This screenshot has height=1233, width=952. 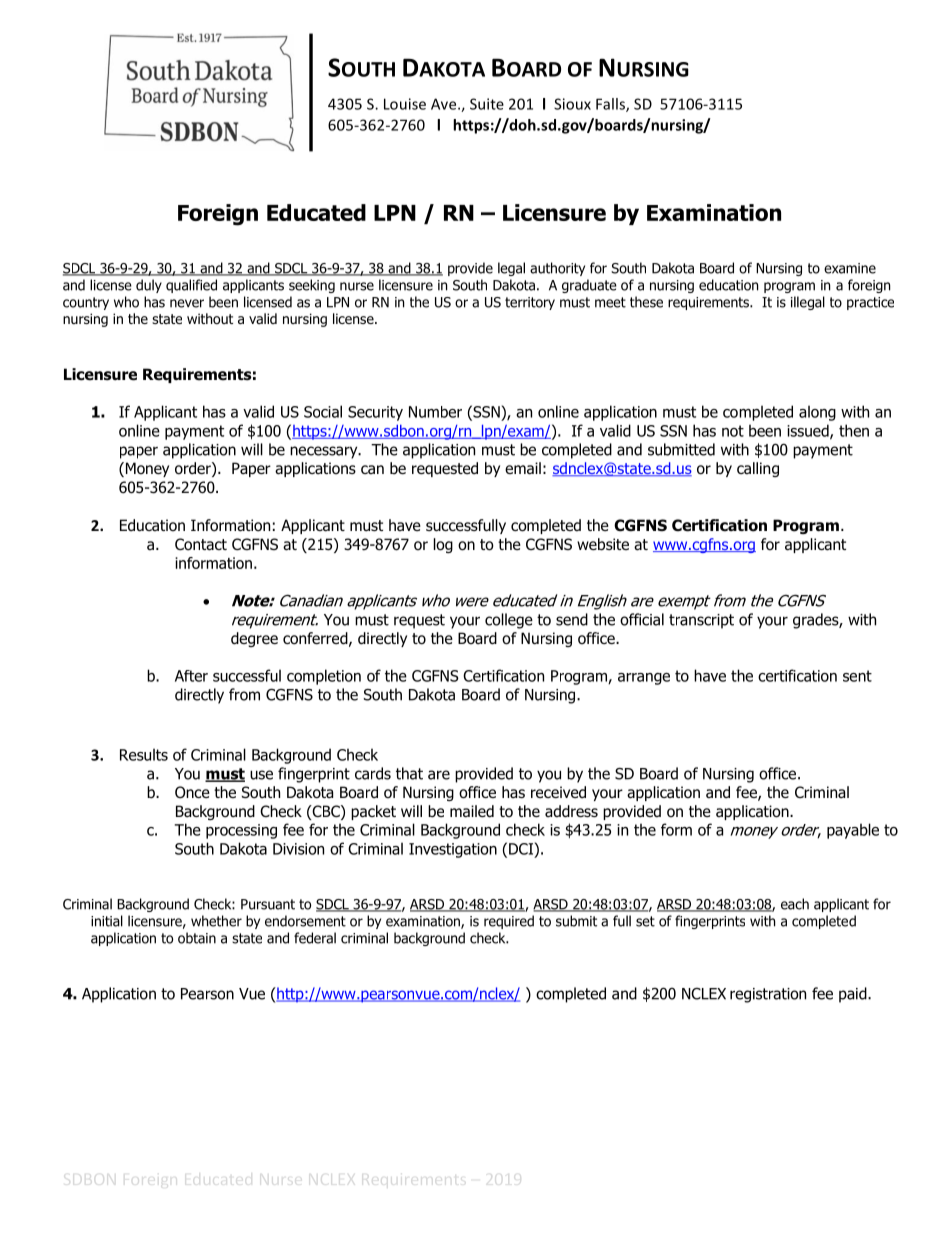 What do you see at coordinates (857, 676) in the screenshot?
I see `sent` at bounding box center [857, 676].
